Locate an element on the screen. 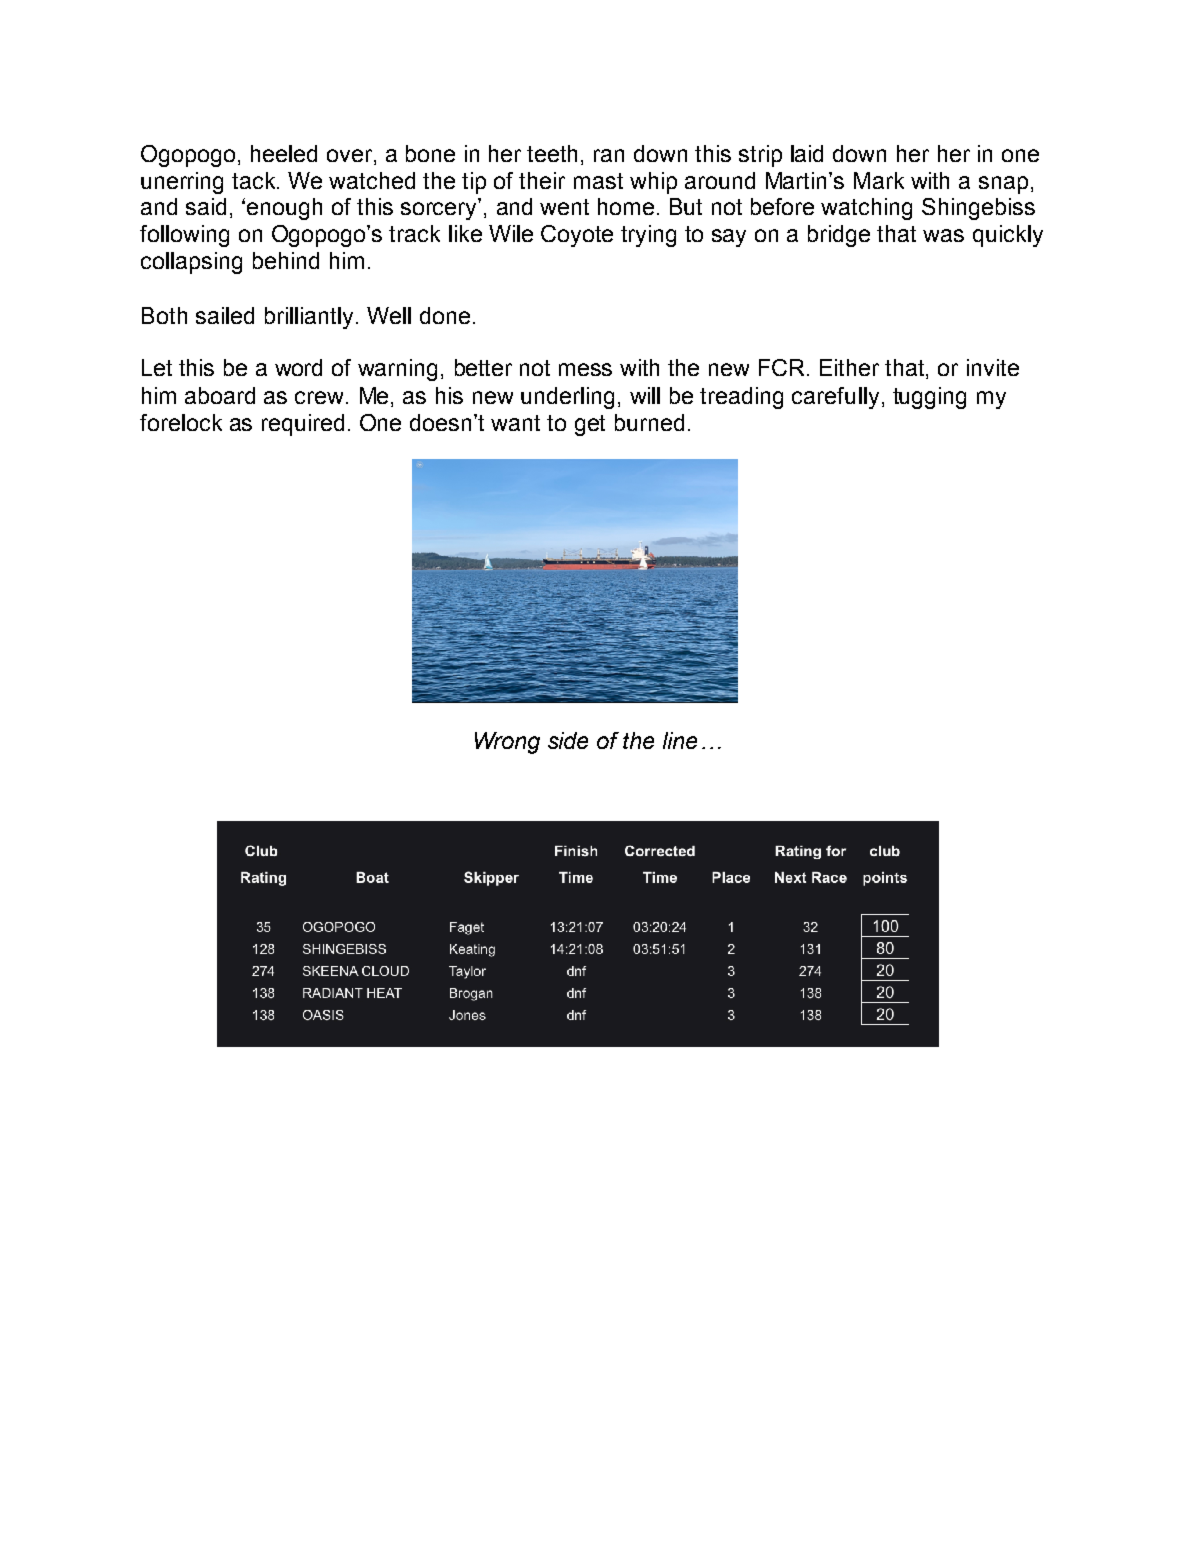 Image resolution: width=1194 pixels, height=1545 pixels. Either is located at coordinates (849, 367).
